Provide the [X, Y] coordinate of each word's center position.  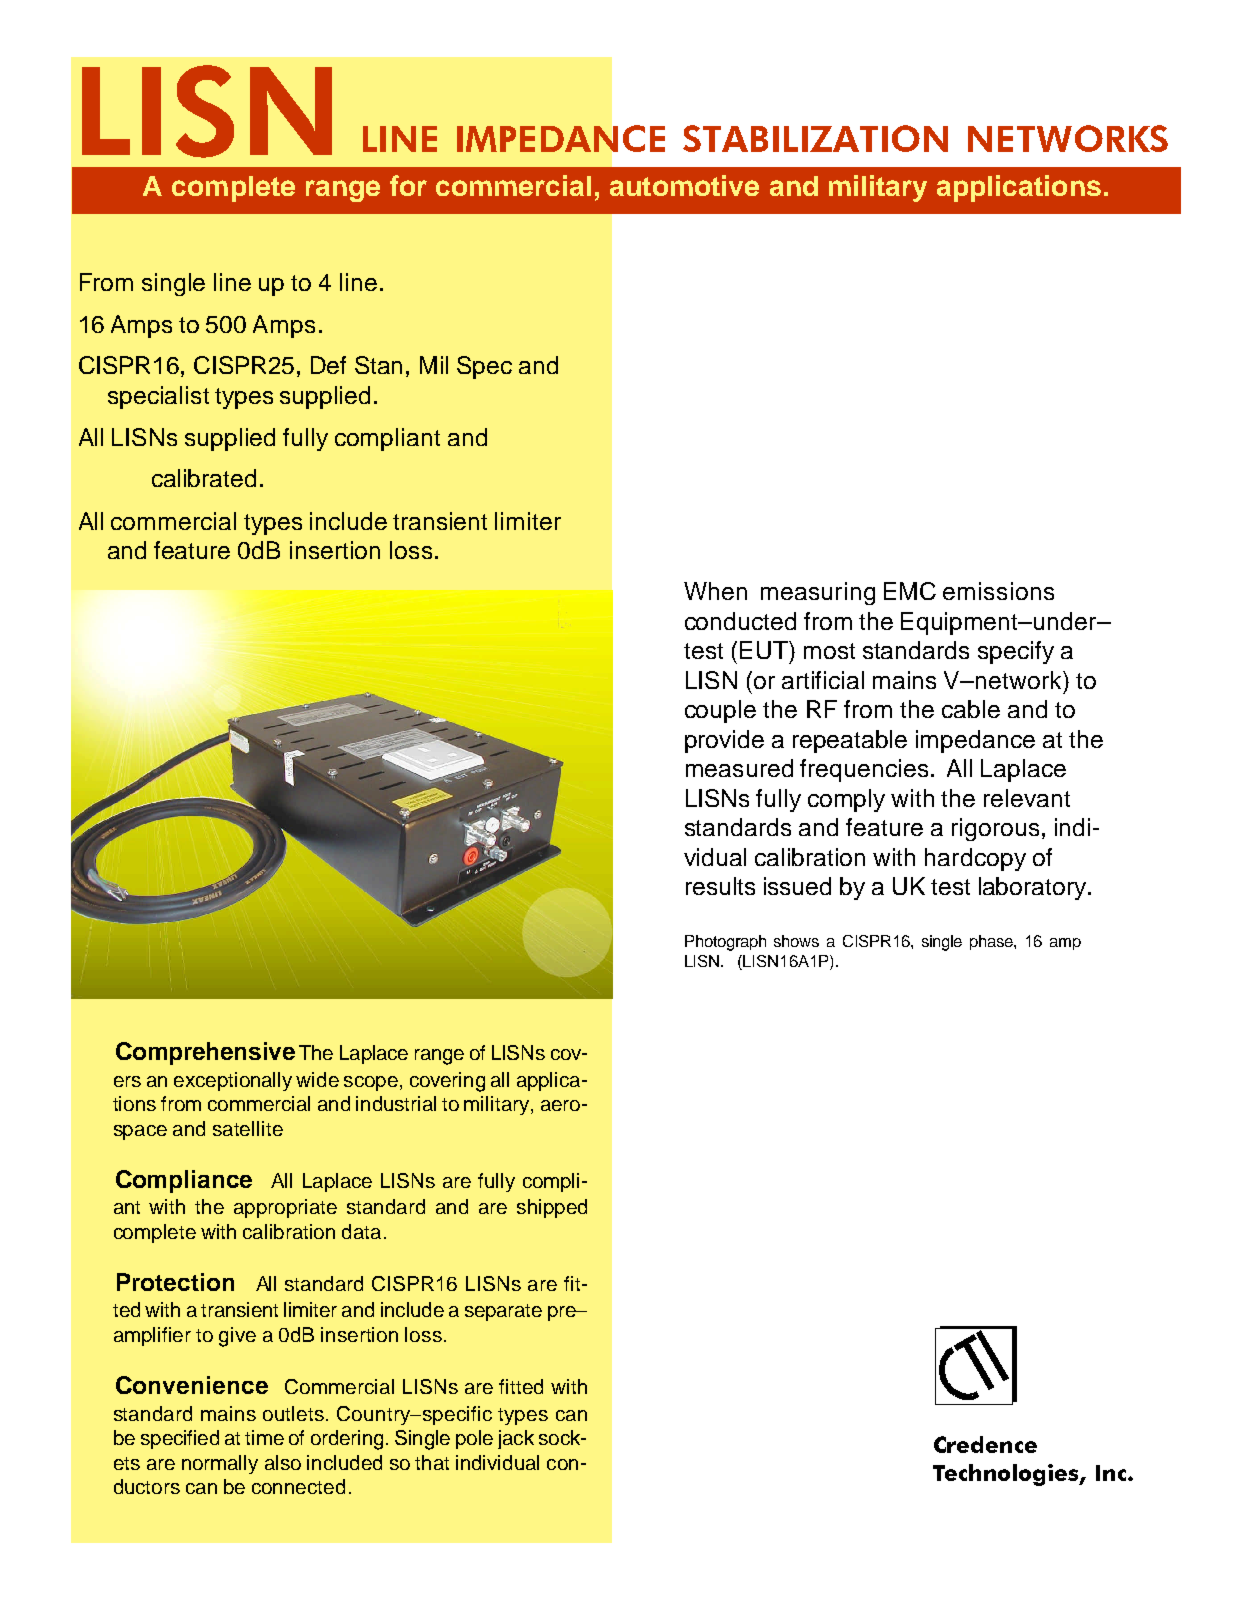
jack [516, 1439]
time [264, 1437]
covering [447, 1082]
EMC [910, 591]
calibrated [204, 478]
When [715, 591]
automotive [684, 185]
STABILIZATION [815, 138]
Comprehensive [205, 1053]
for [408, 185]
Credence [985, 1444]
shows [796, 941]
